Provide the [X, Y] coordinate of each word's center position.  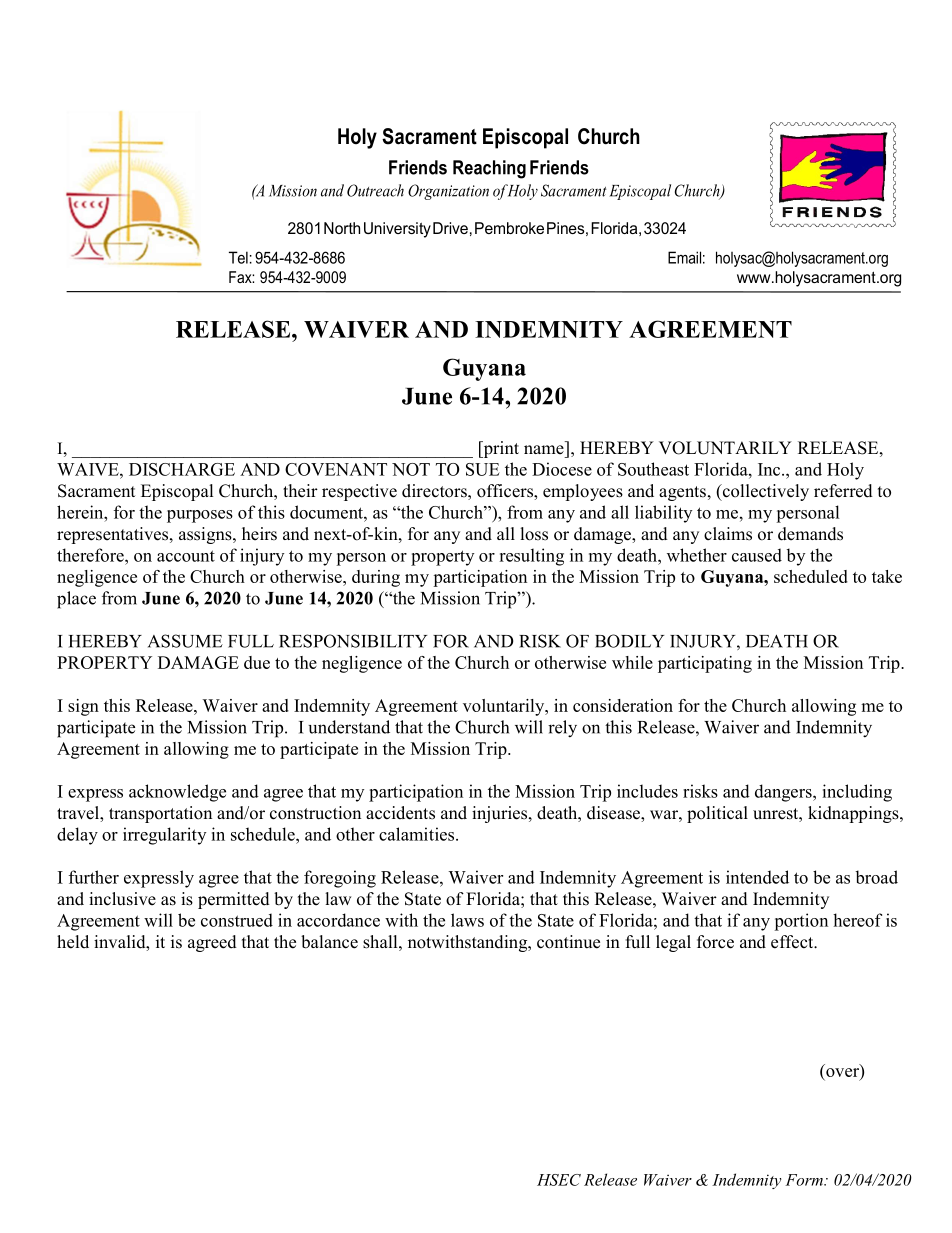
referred [843, 491]
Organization [448, 192]
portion [801, 922]
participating [705, 664]
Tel [238, 257]
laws [467, 920]
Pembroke [509, 228]
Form [805, 1180]
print [500, 449]
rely [562, 729]
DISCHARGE [182, 469]
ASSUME [185, 641]
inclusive [122, 899]
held [73, 942]
